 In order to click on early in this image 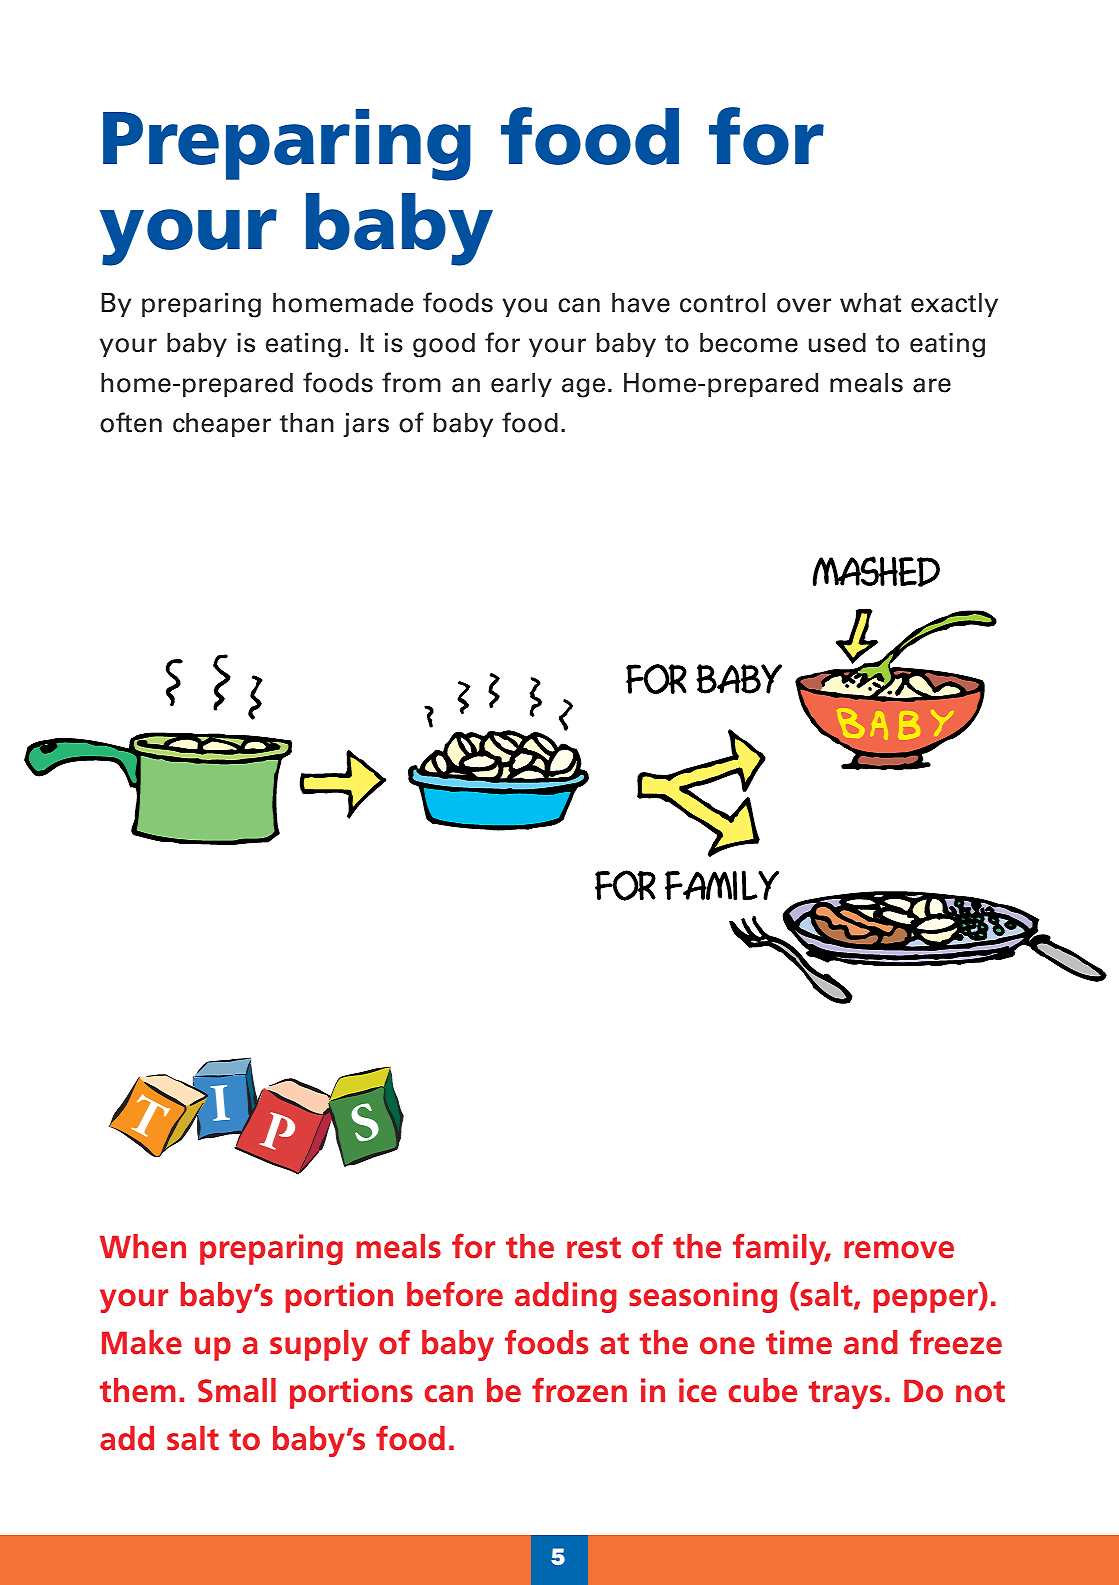, I will do `click(521, 385)`.
